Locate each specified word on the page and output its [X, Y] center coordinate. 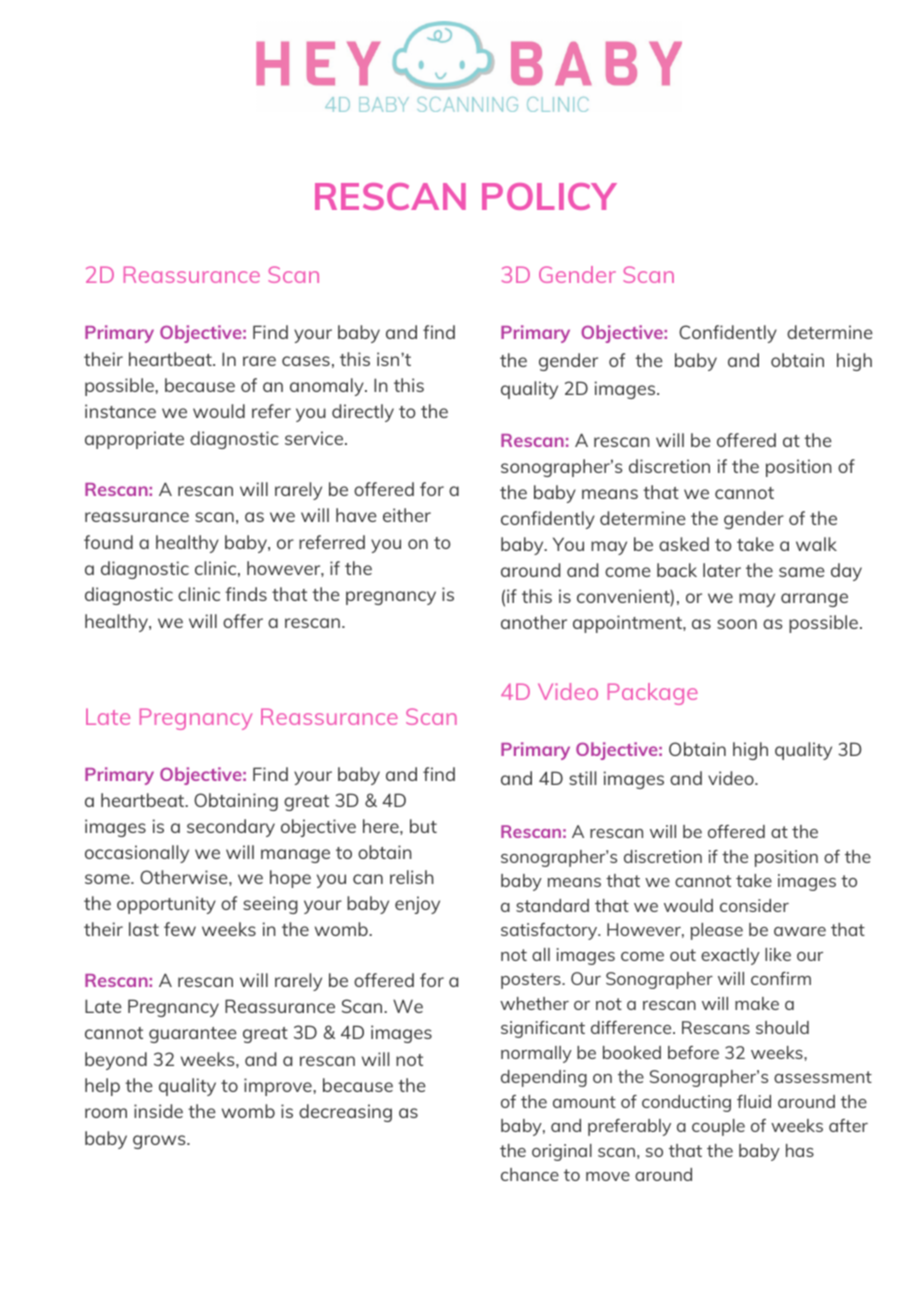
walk [816, 544]
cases [306, 361]
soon [737, 624]
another [534, 622]
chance [530, 1174]
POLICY [549, 196]
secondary [231, 828]
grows [160, 1142]
